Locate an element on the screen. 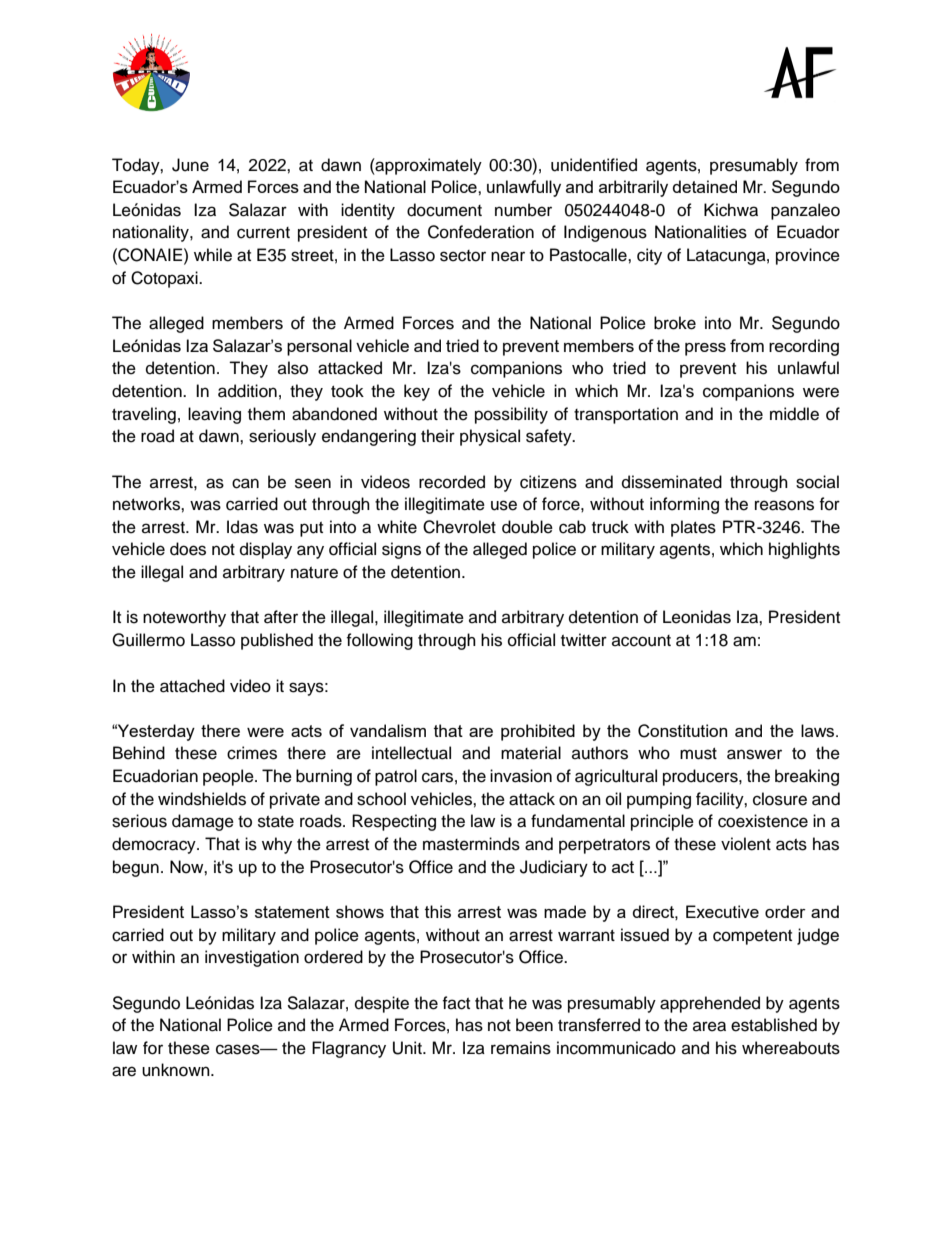  following is located at coordinates (379, 641).
